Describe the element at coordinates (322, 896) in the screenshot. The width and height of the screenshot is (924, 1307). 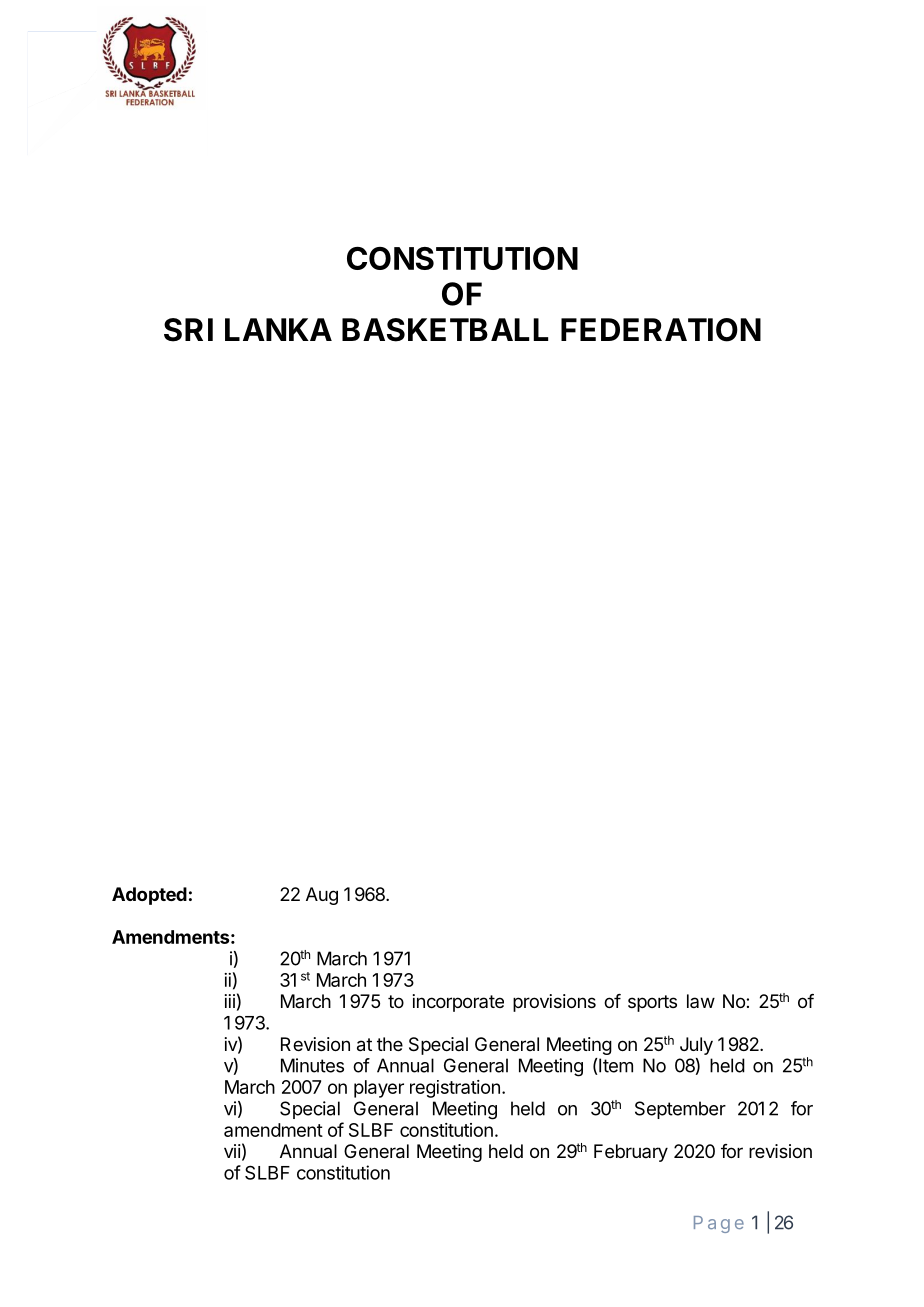
I see `Aug` at that location.
